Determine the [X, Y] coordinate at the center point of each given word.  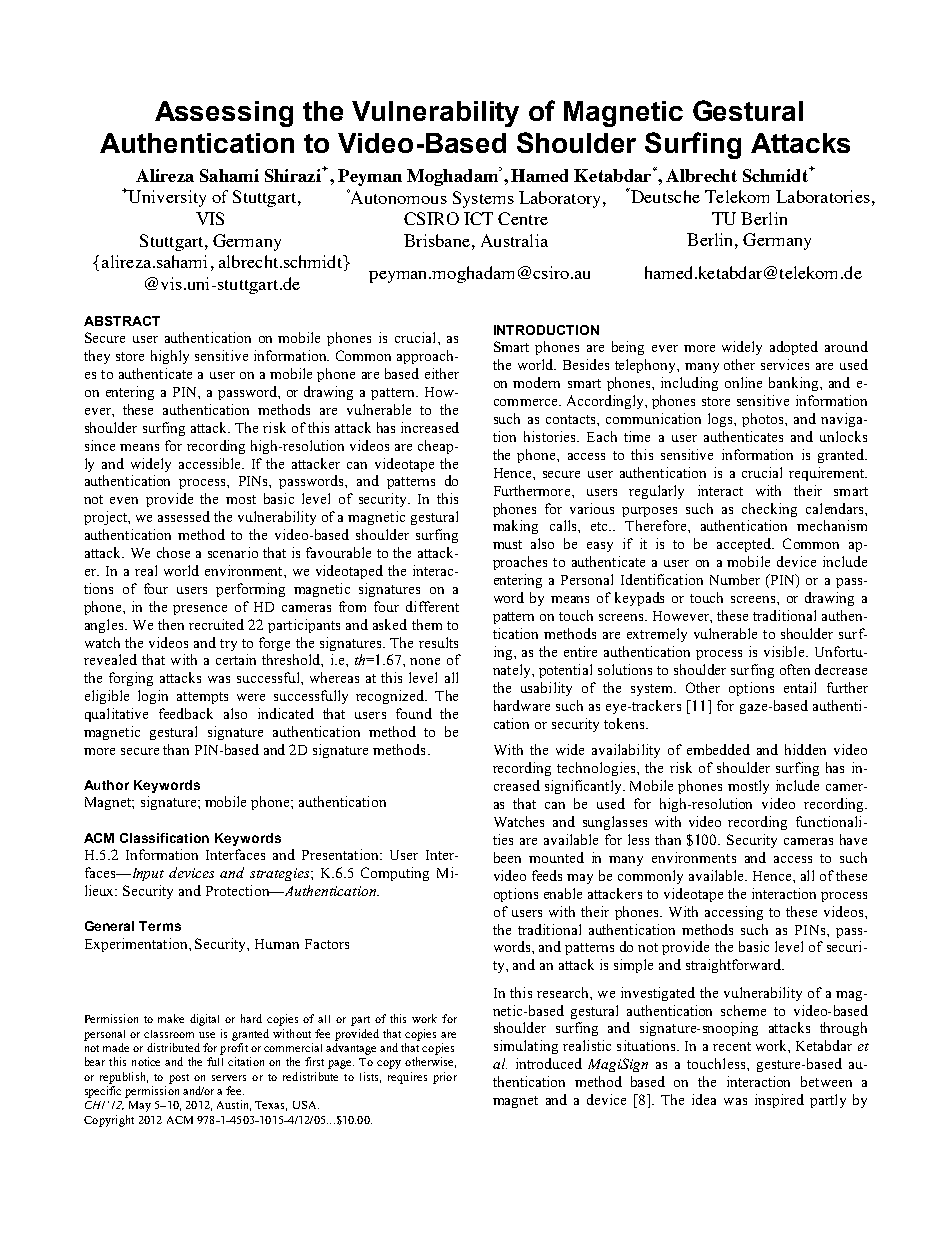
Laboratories [823, 196]
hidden [805, 749]
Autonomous [397, 196]
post [179, 1079]
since [100, 445]
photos [764, 420]
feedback [186, 713]
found [414, 713]
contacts [572, 419]
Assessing [224, 114]
